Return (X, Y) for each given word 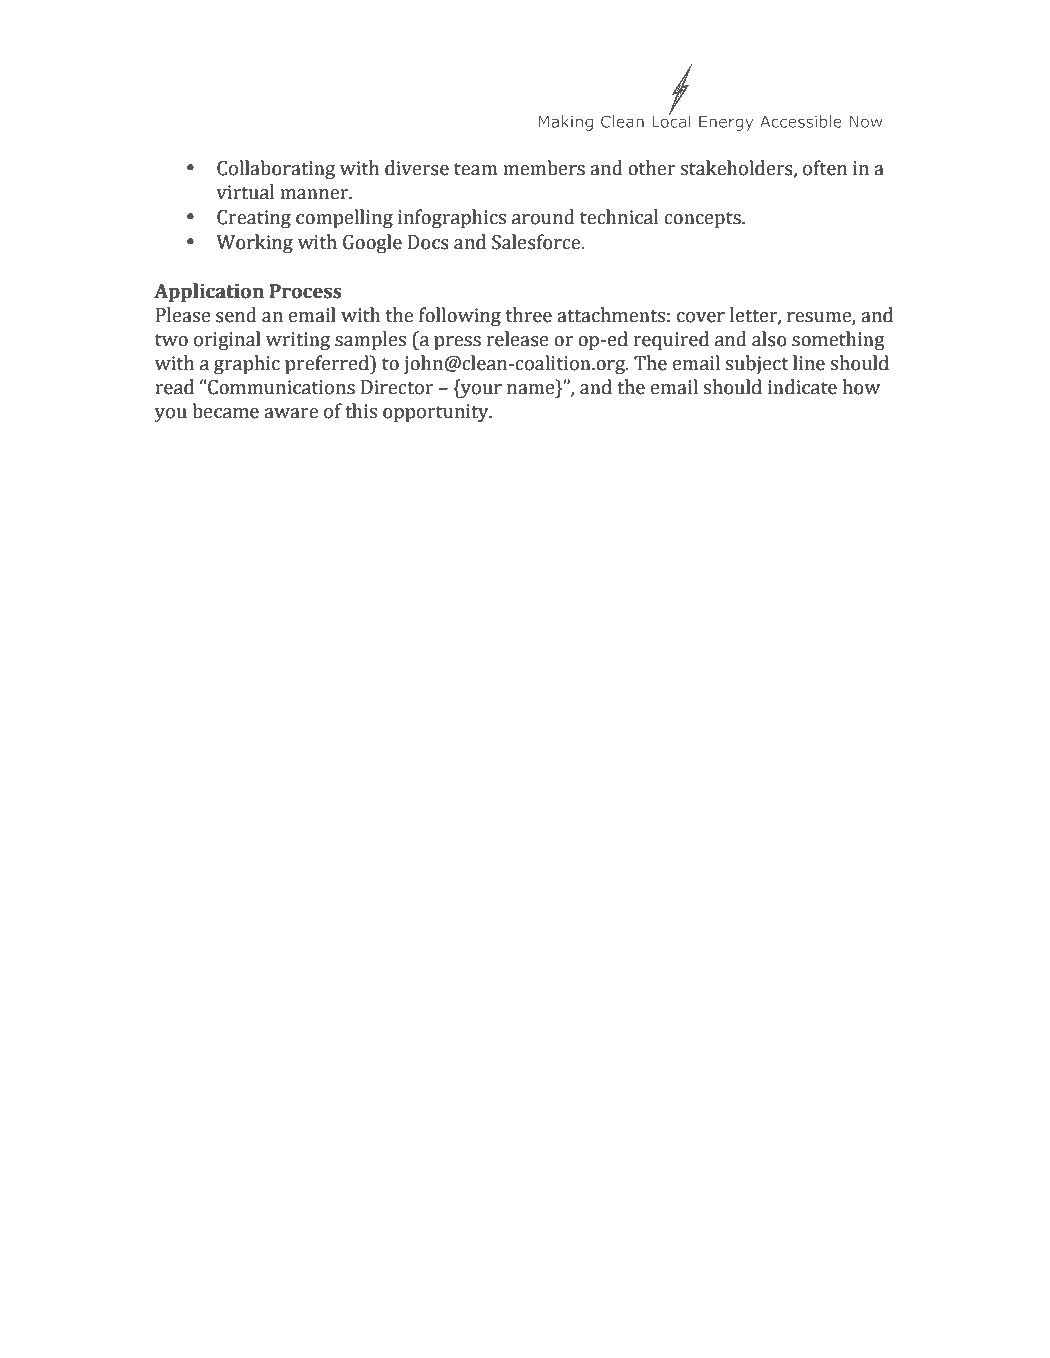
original (227, 340)
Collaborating (276, 169)
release (518, 339)
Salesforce (537, 242)
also (769, 339)
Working (254, 243)
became (225, 411)
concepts (703, 220)
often (825, 168)
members (544, 168)
